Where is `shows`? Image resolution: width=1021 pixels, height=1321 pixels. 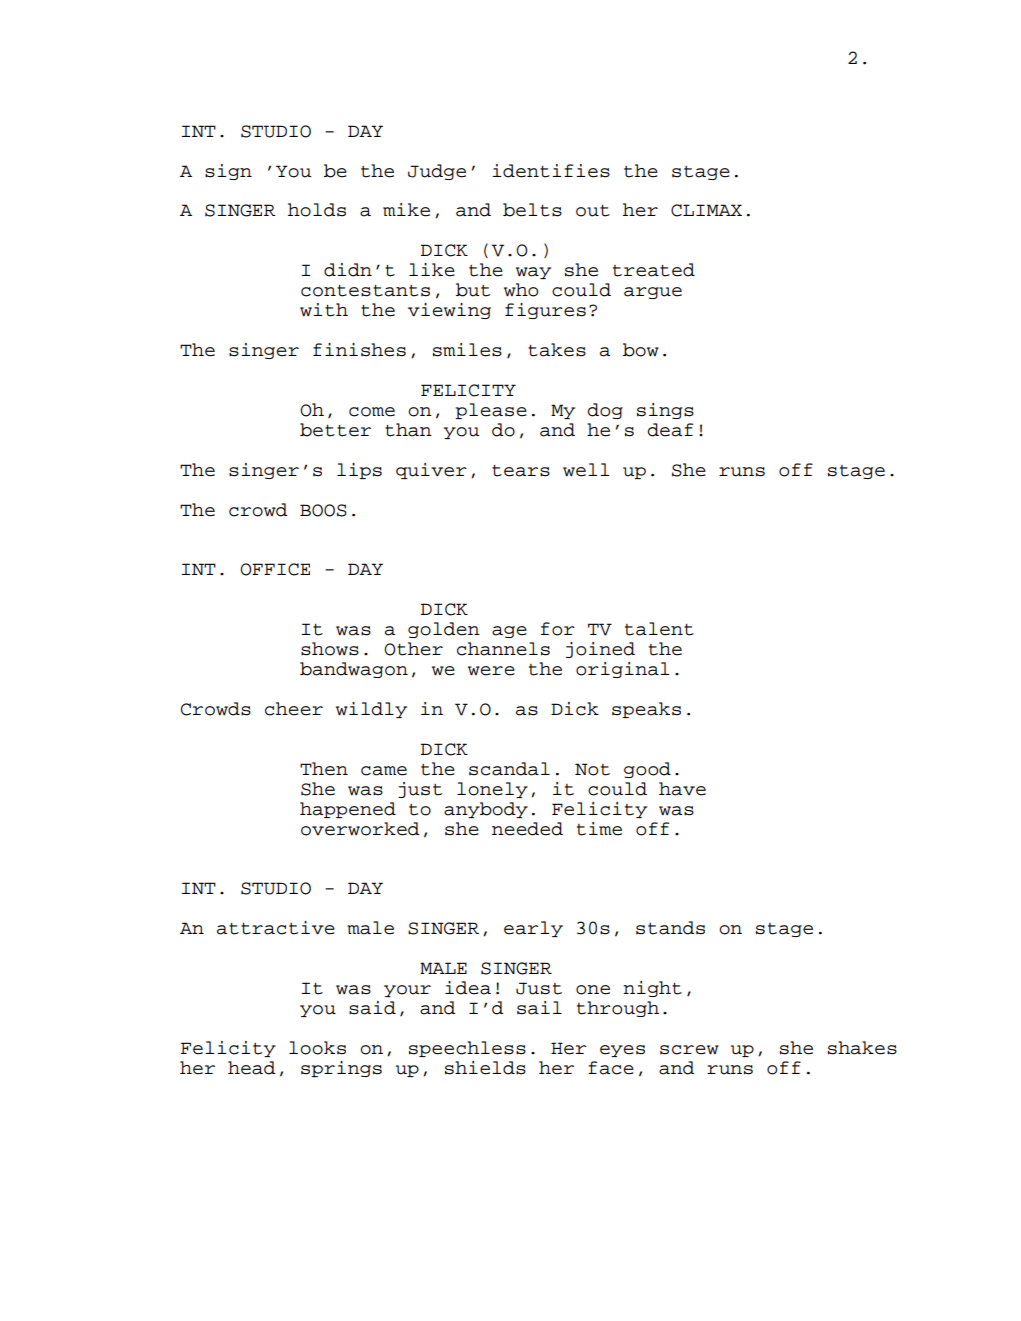 shows is located at coordinates (330, 649).
